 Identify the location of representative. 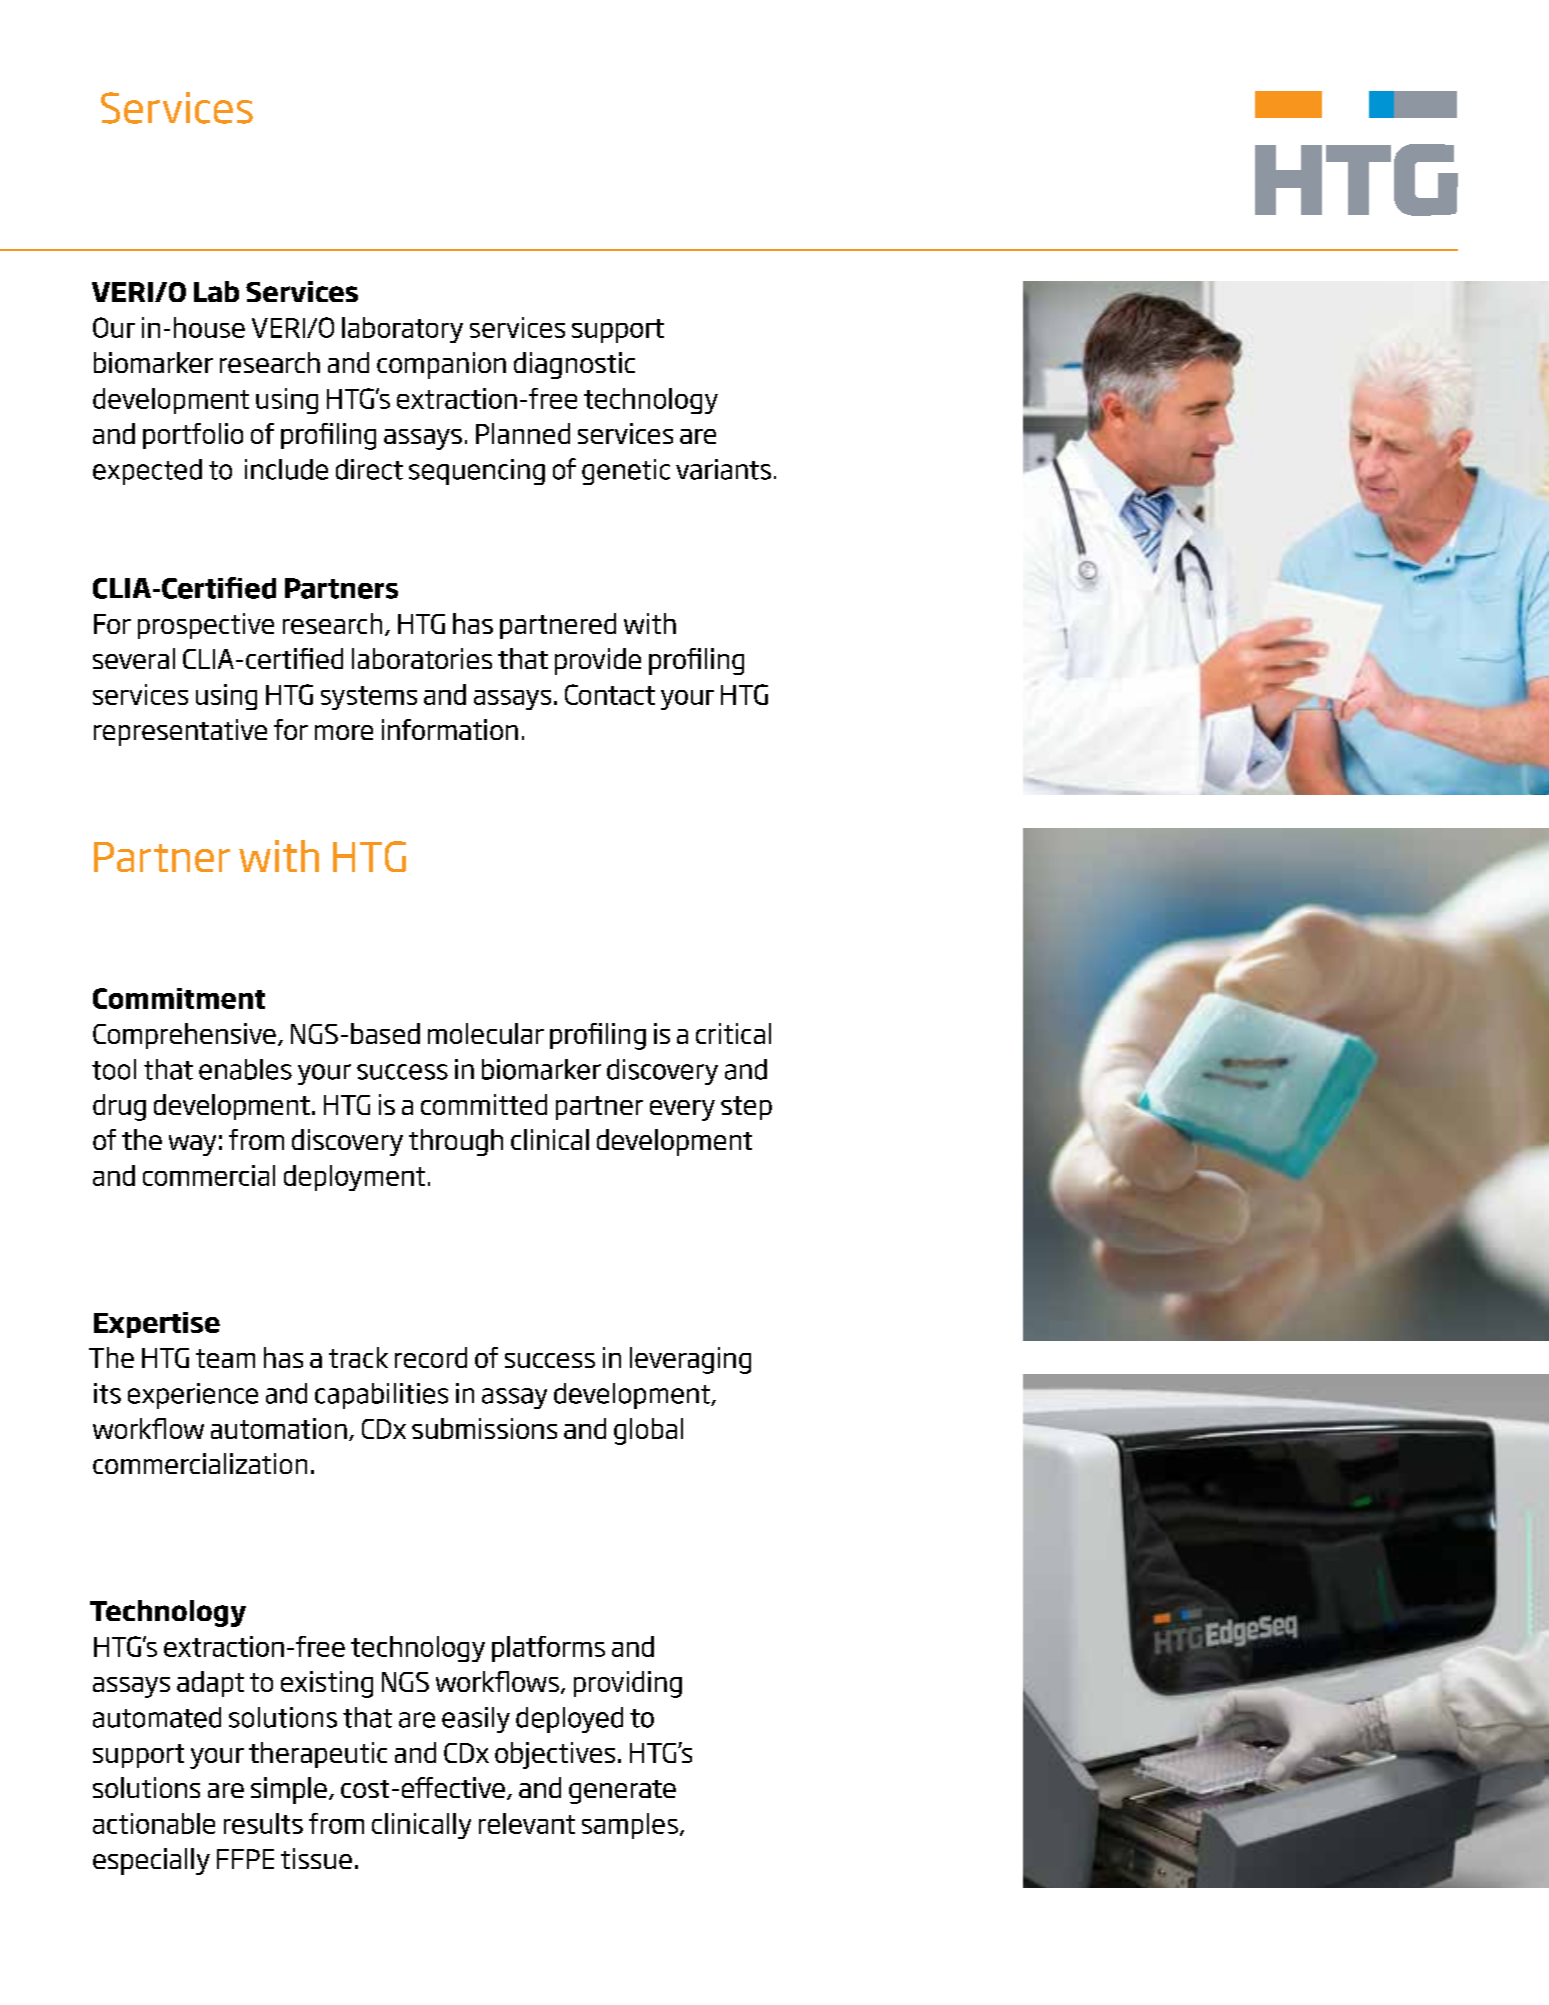
(180, 732).
